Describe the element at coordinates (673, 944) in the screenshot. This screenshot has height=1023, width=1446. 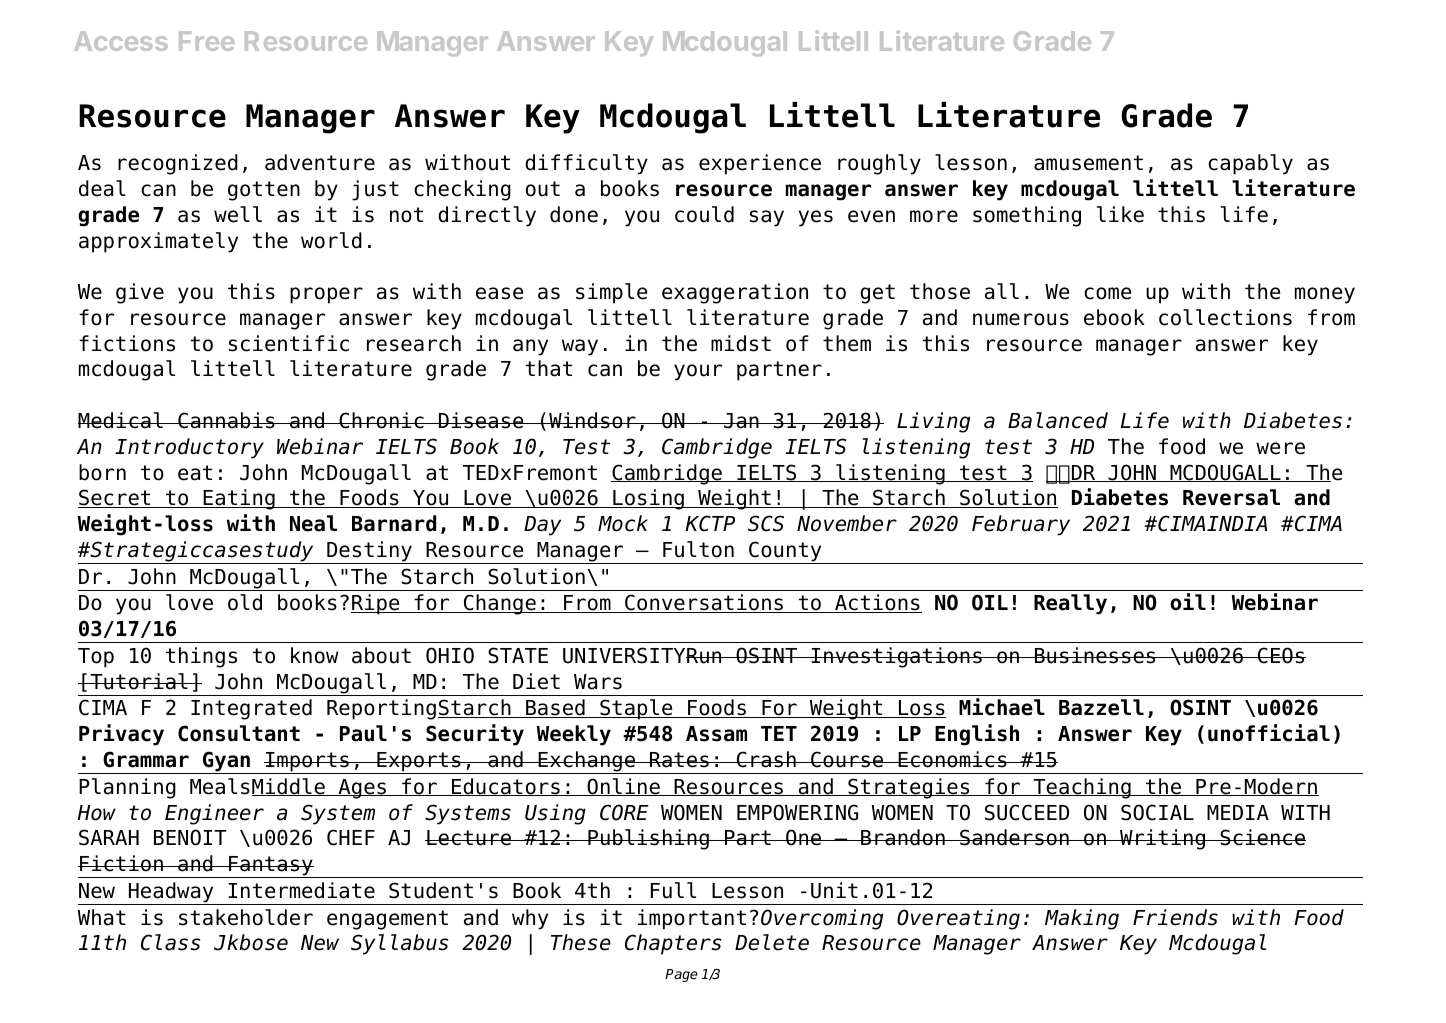
I see `Chapters` at that location.
